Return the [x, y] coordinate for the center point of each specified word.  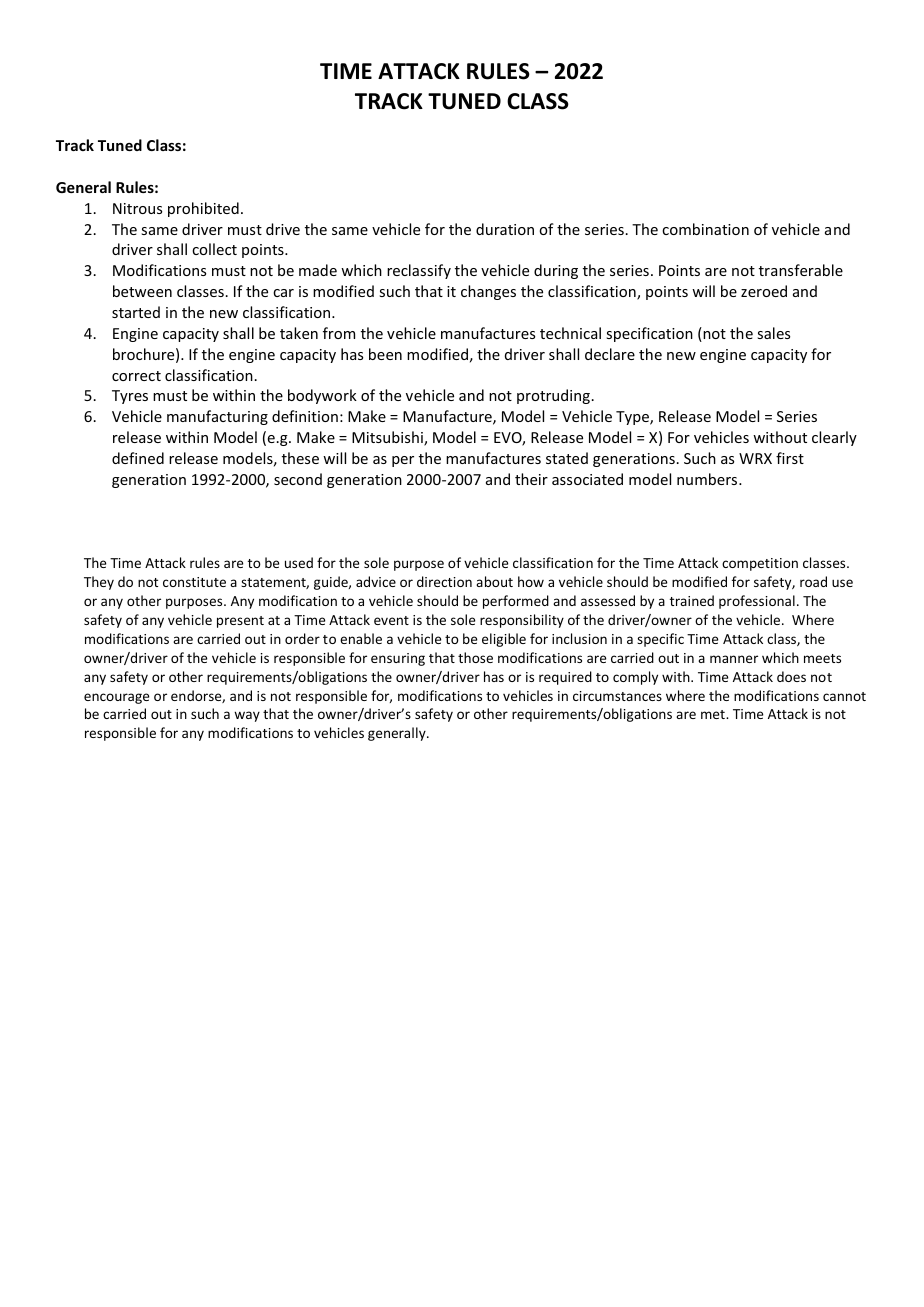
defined [138, 458]
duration [505, 229]
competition [760, 564]
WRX [755, 458]
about [494, 581]
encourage [116, 698]
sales [773, 333]
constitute [194, 582]
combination [705, 229]
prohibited [203, 209]
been [385, 354]
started [136, 312]
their [531, 479]
